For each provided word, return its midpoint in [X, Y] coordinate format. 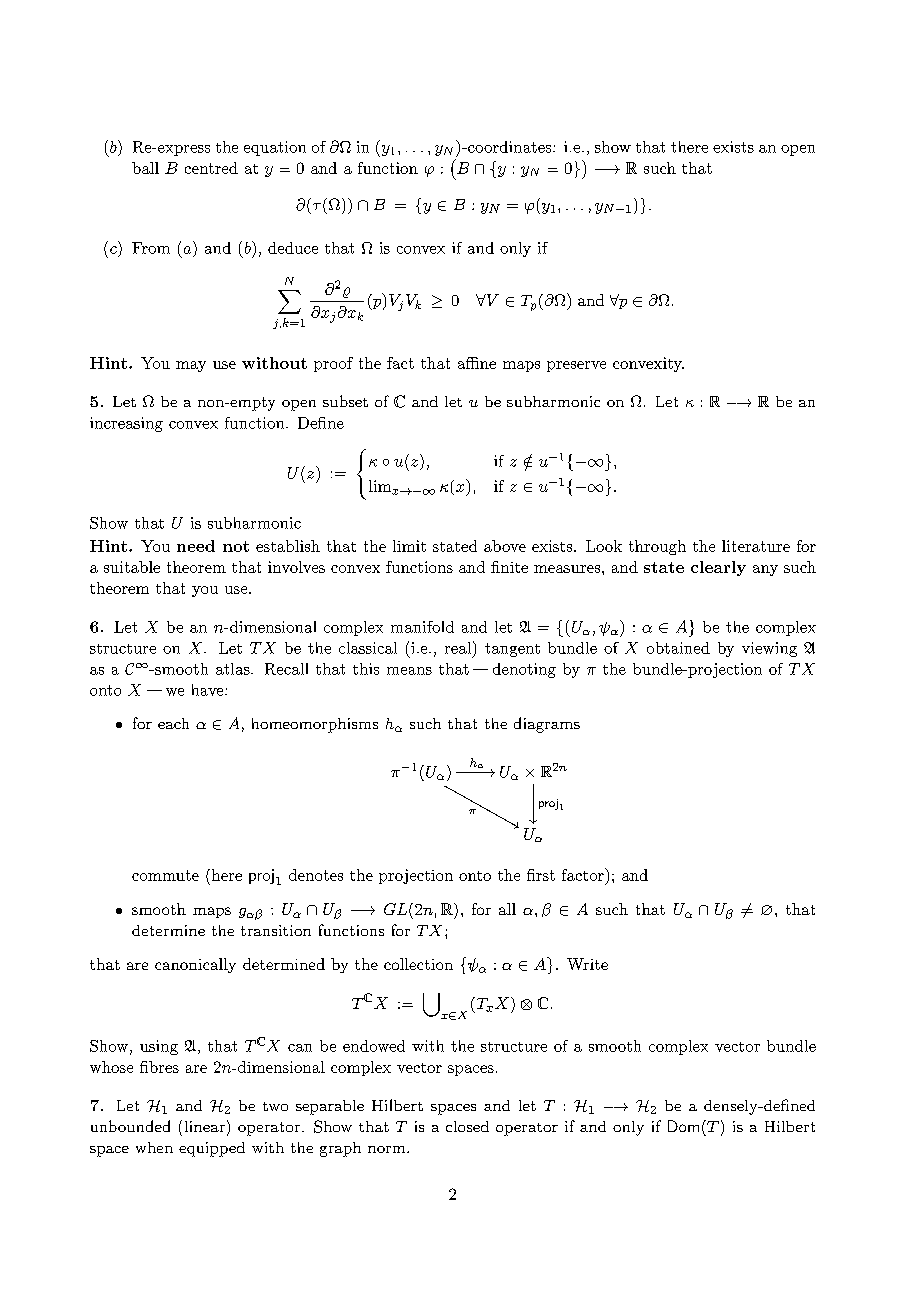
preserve [576, 366]
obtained [678, 648]
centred [211, 168]
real [458, 648]
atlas [234, 669]
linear [205, 1126]
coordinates [510, 147]
